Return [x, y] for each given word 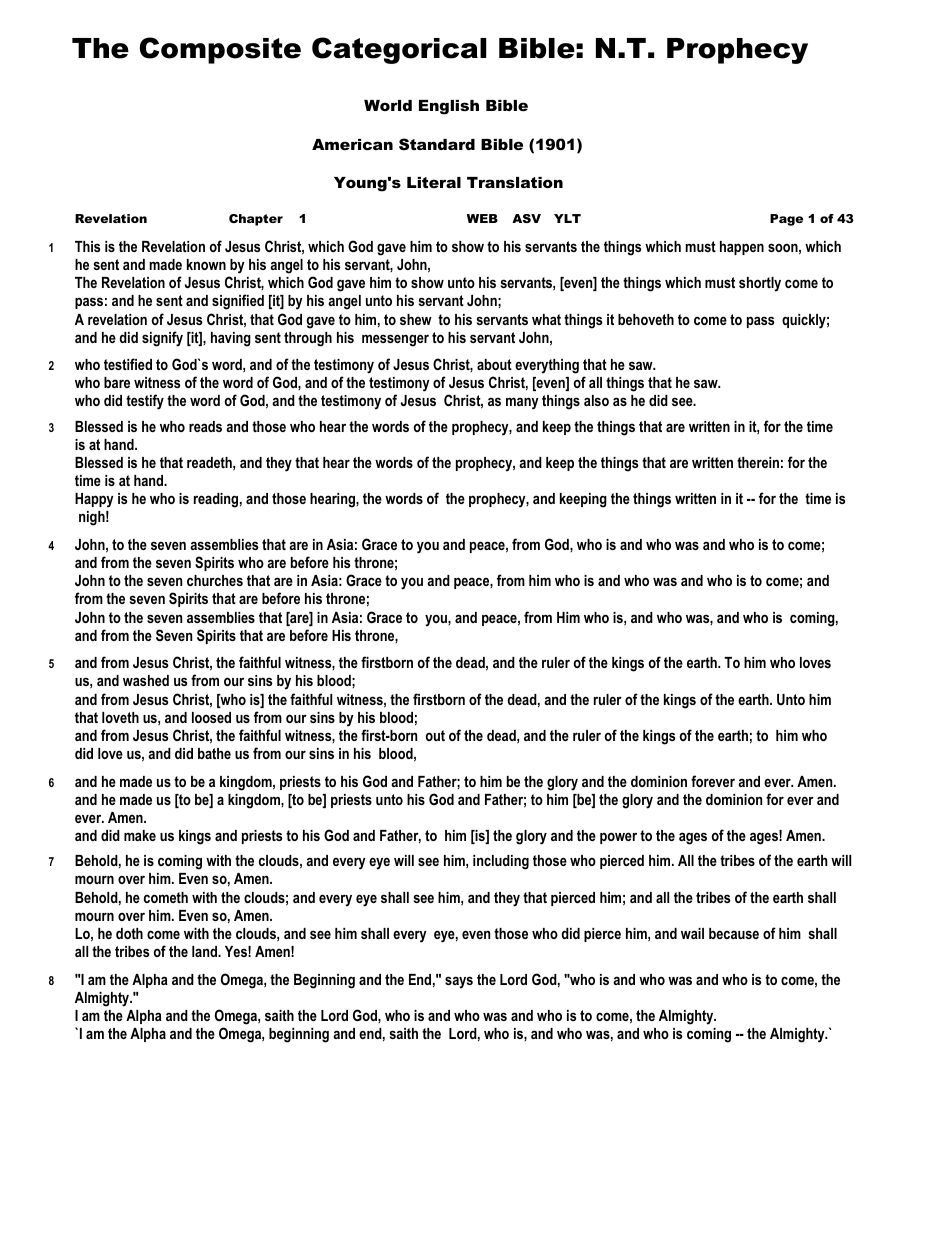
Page [786, 220]
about [494, 364]
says [459, 982]
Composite [220, 50]
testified [128, 364]
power [618, 838]
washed [146, 680]
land [206, 951]
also [596, 400]
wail [692, 933]
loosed [211, 717]
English [449, 107]
